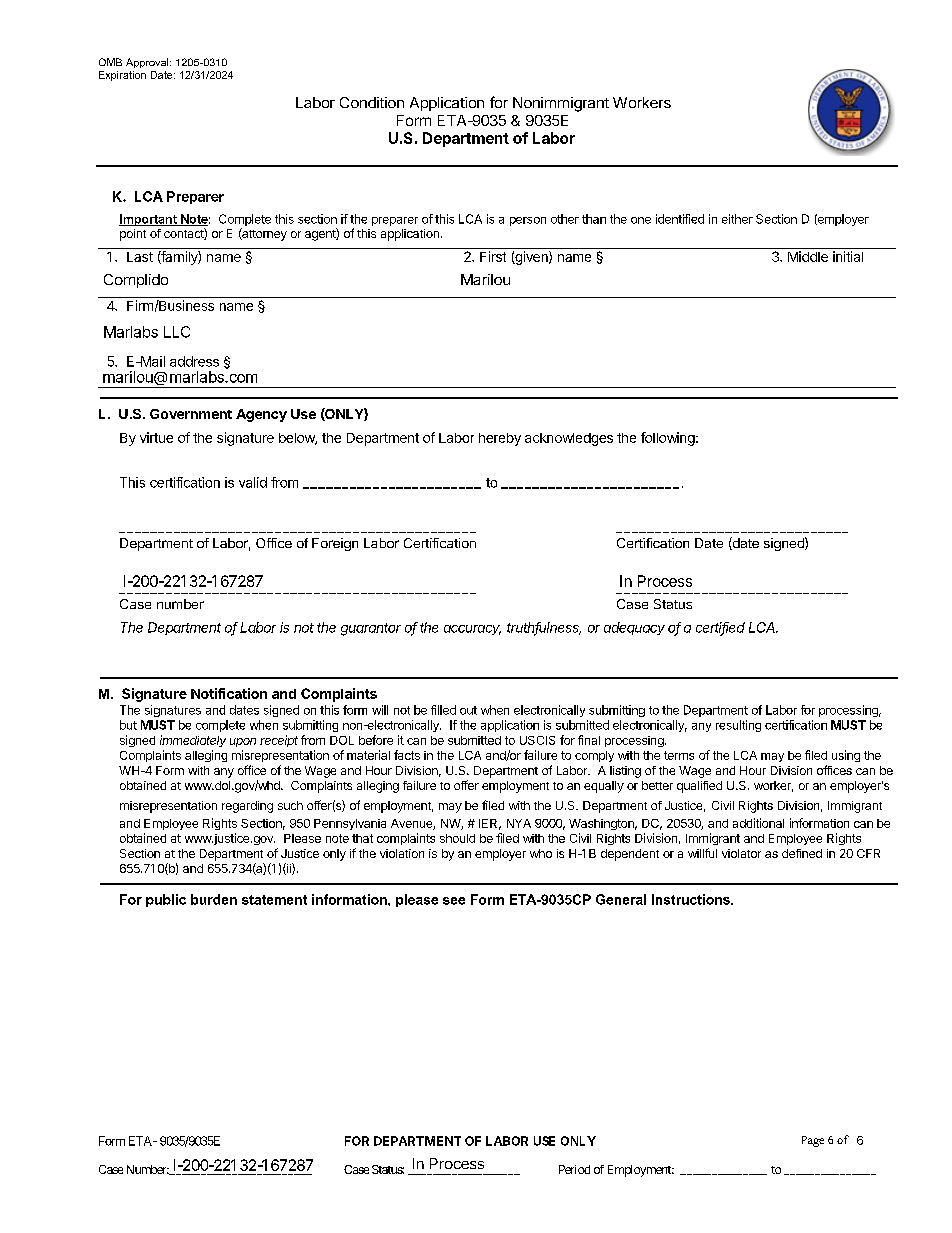 This screenshot has width=952, height=1233. I want to click on Government, so click(191, 414).
